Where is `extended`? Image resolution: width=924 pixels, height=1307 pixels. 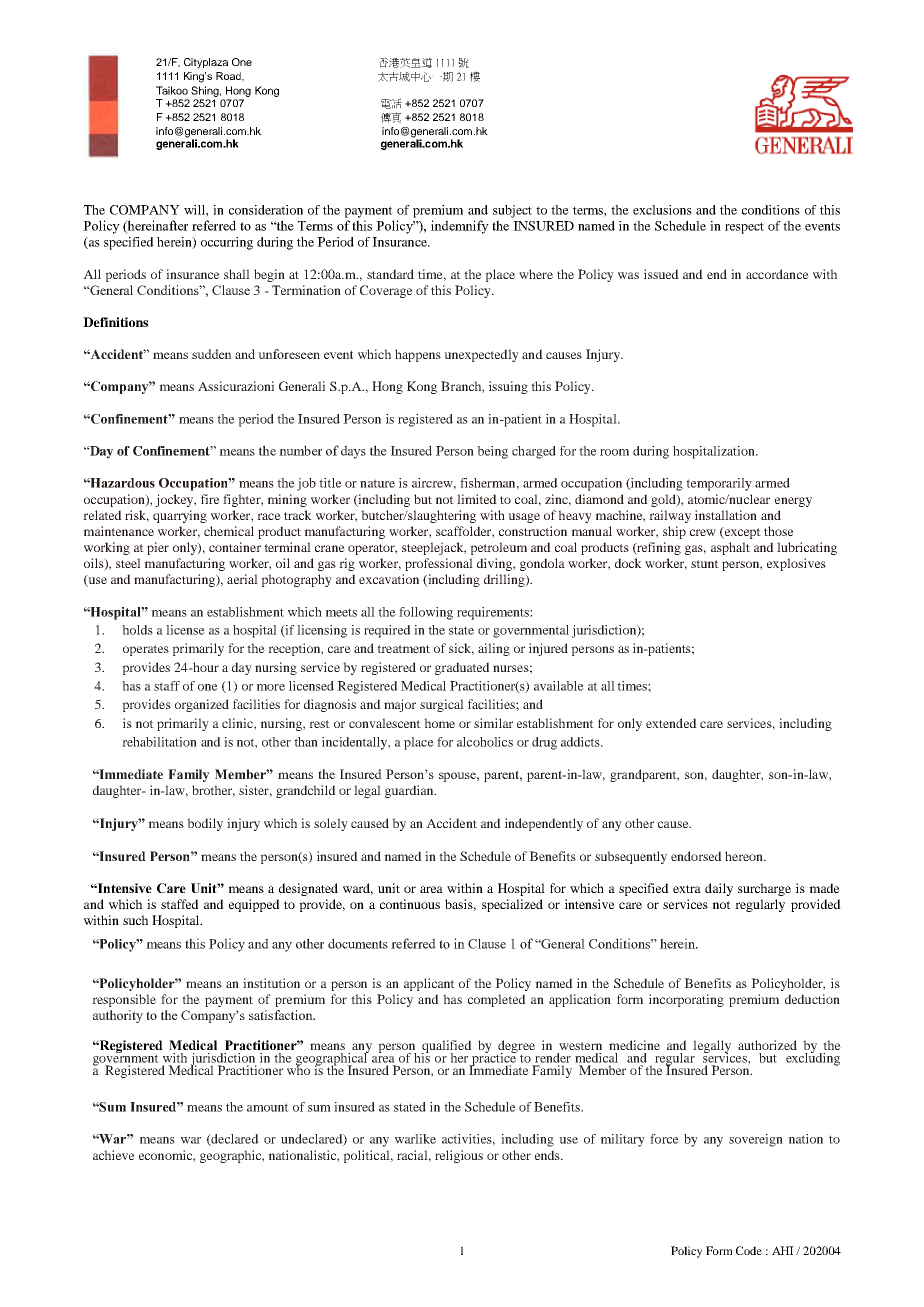
extended is located at coordinates (671, 723).
